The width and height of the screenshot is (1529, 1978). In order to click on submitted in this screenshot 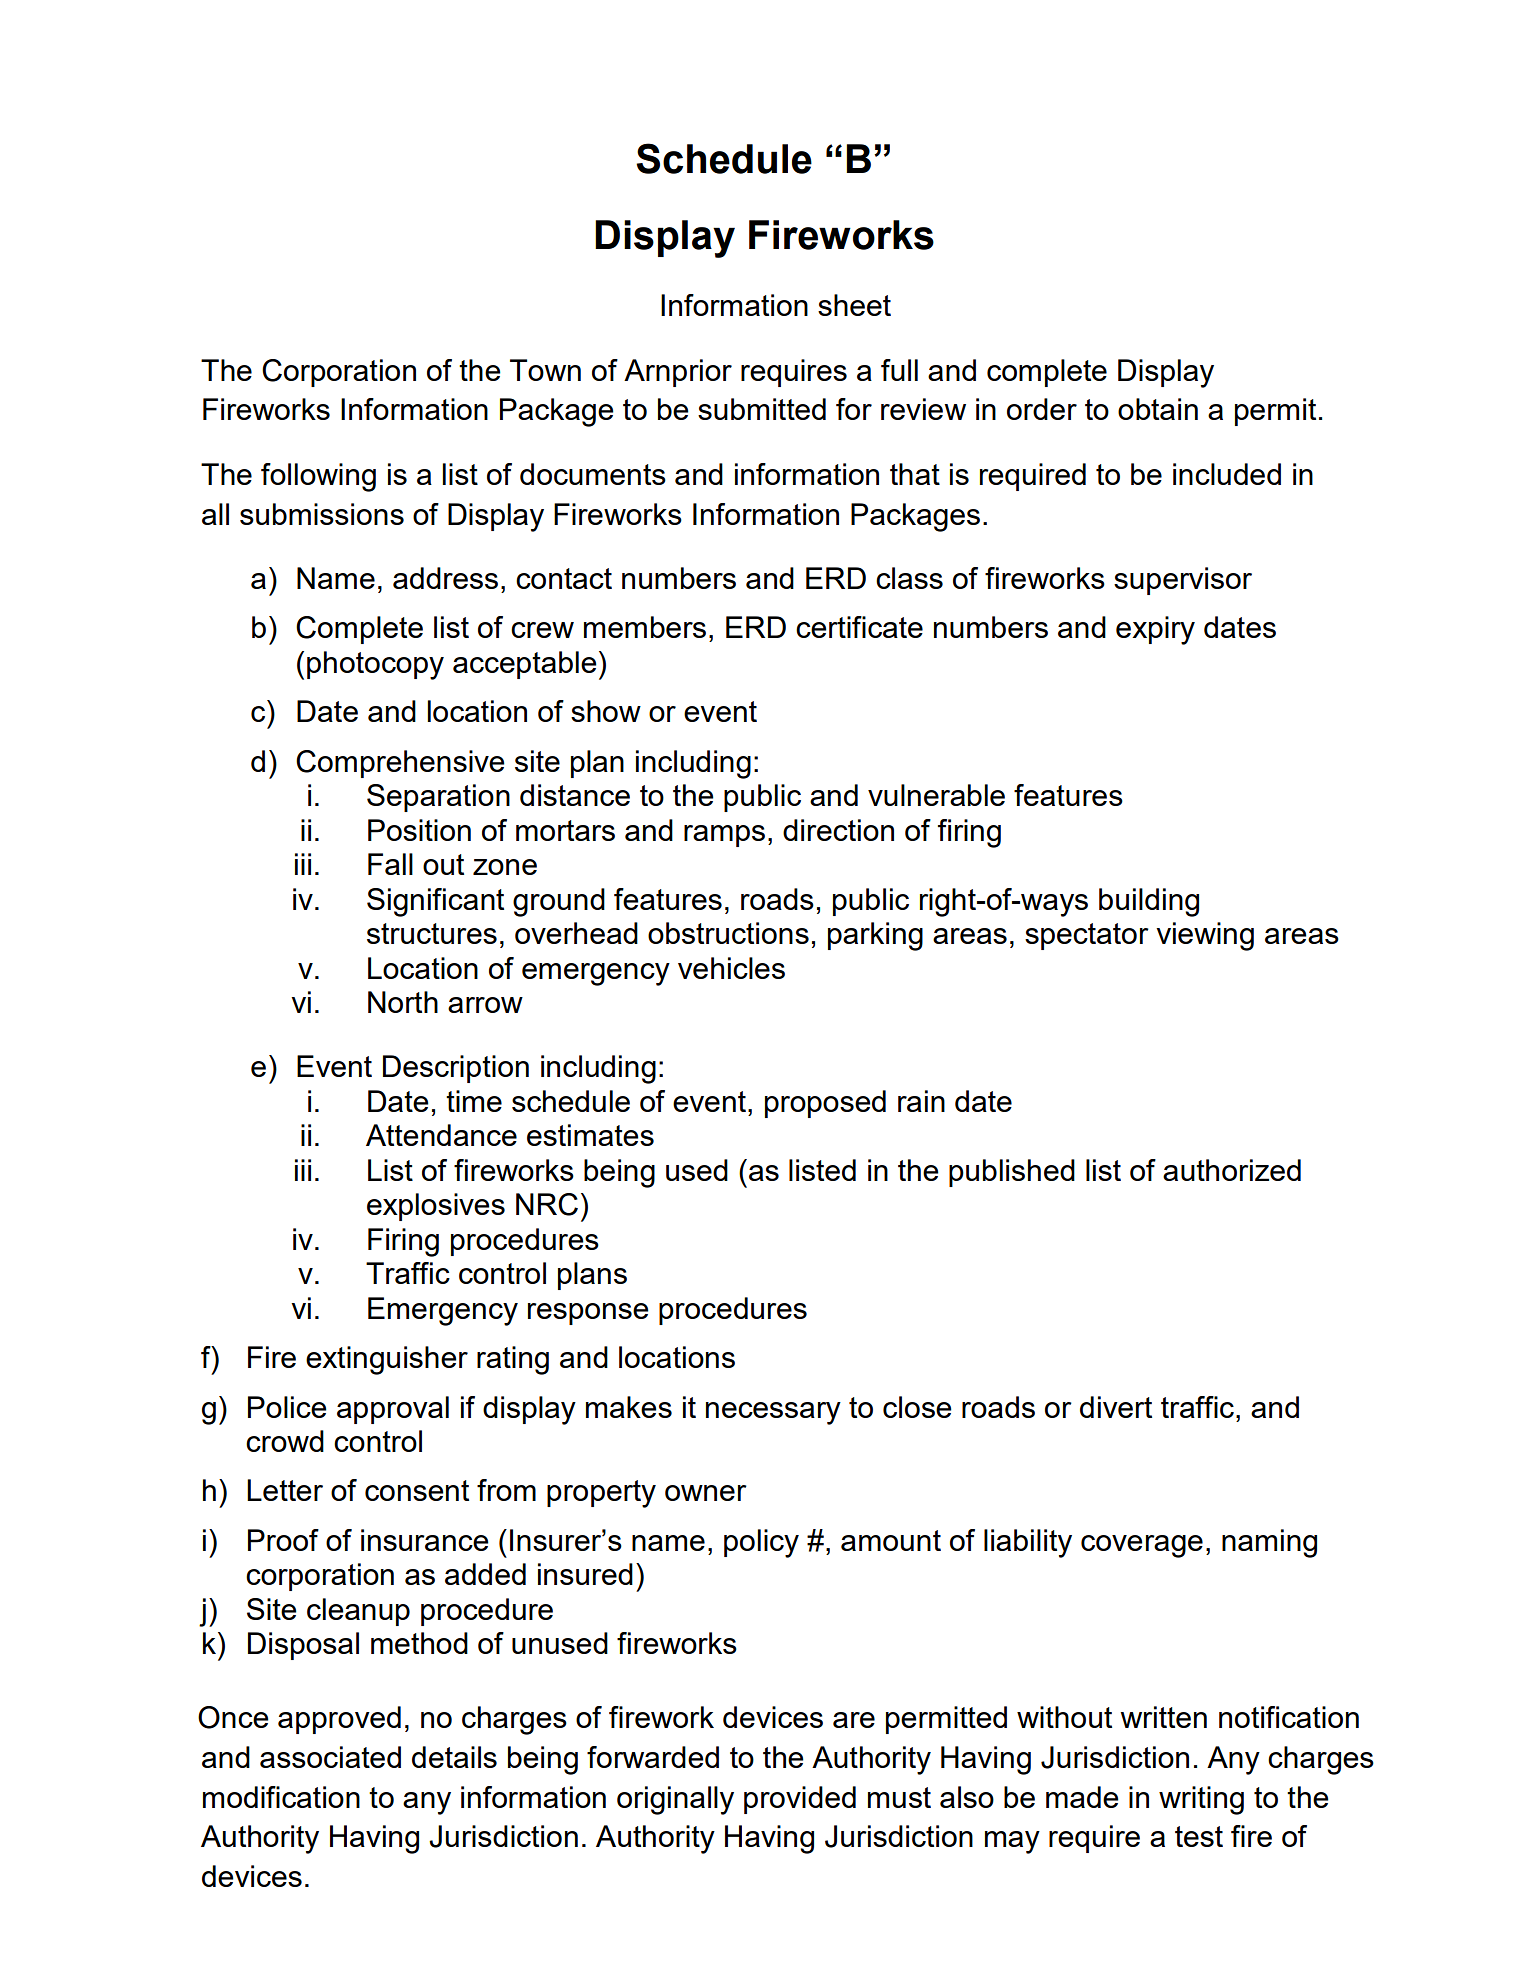, I will do `click(762, 409)`.
